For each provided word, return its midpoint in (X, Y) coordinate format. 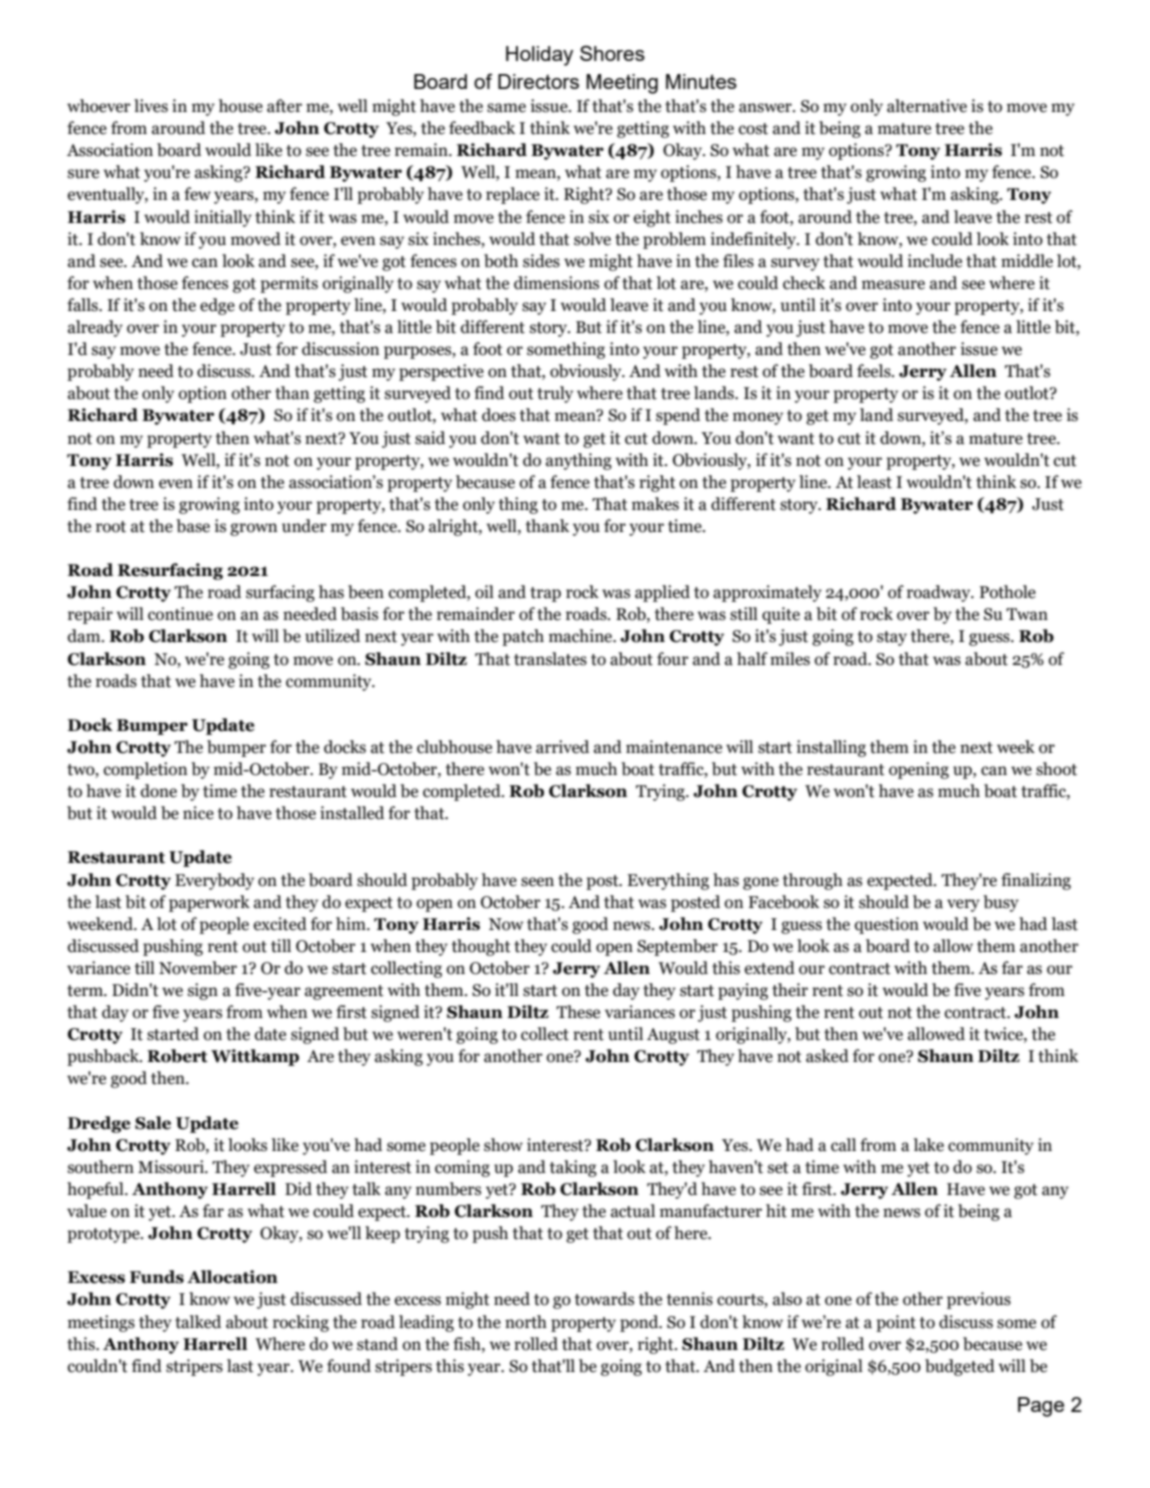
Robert (177, 1056)
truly (555, 394)
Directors (538, 81)
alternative (927, 106)
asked (827, 1056)
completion (146, 770)
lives (151, 106)
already (95, 328)
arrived (562, 747)
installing (831, 748)
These (578, 1012)
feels (875, 371)
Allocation (232, 1277)
